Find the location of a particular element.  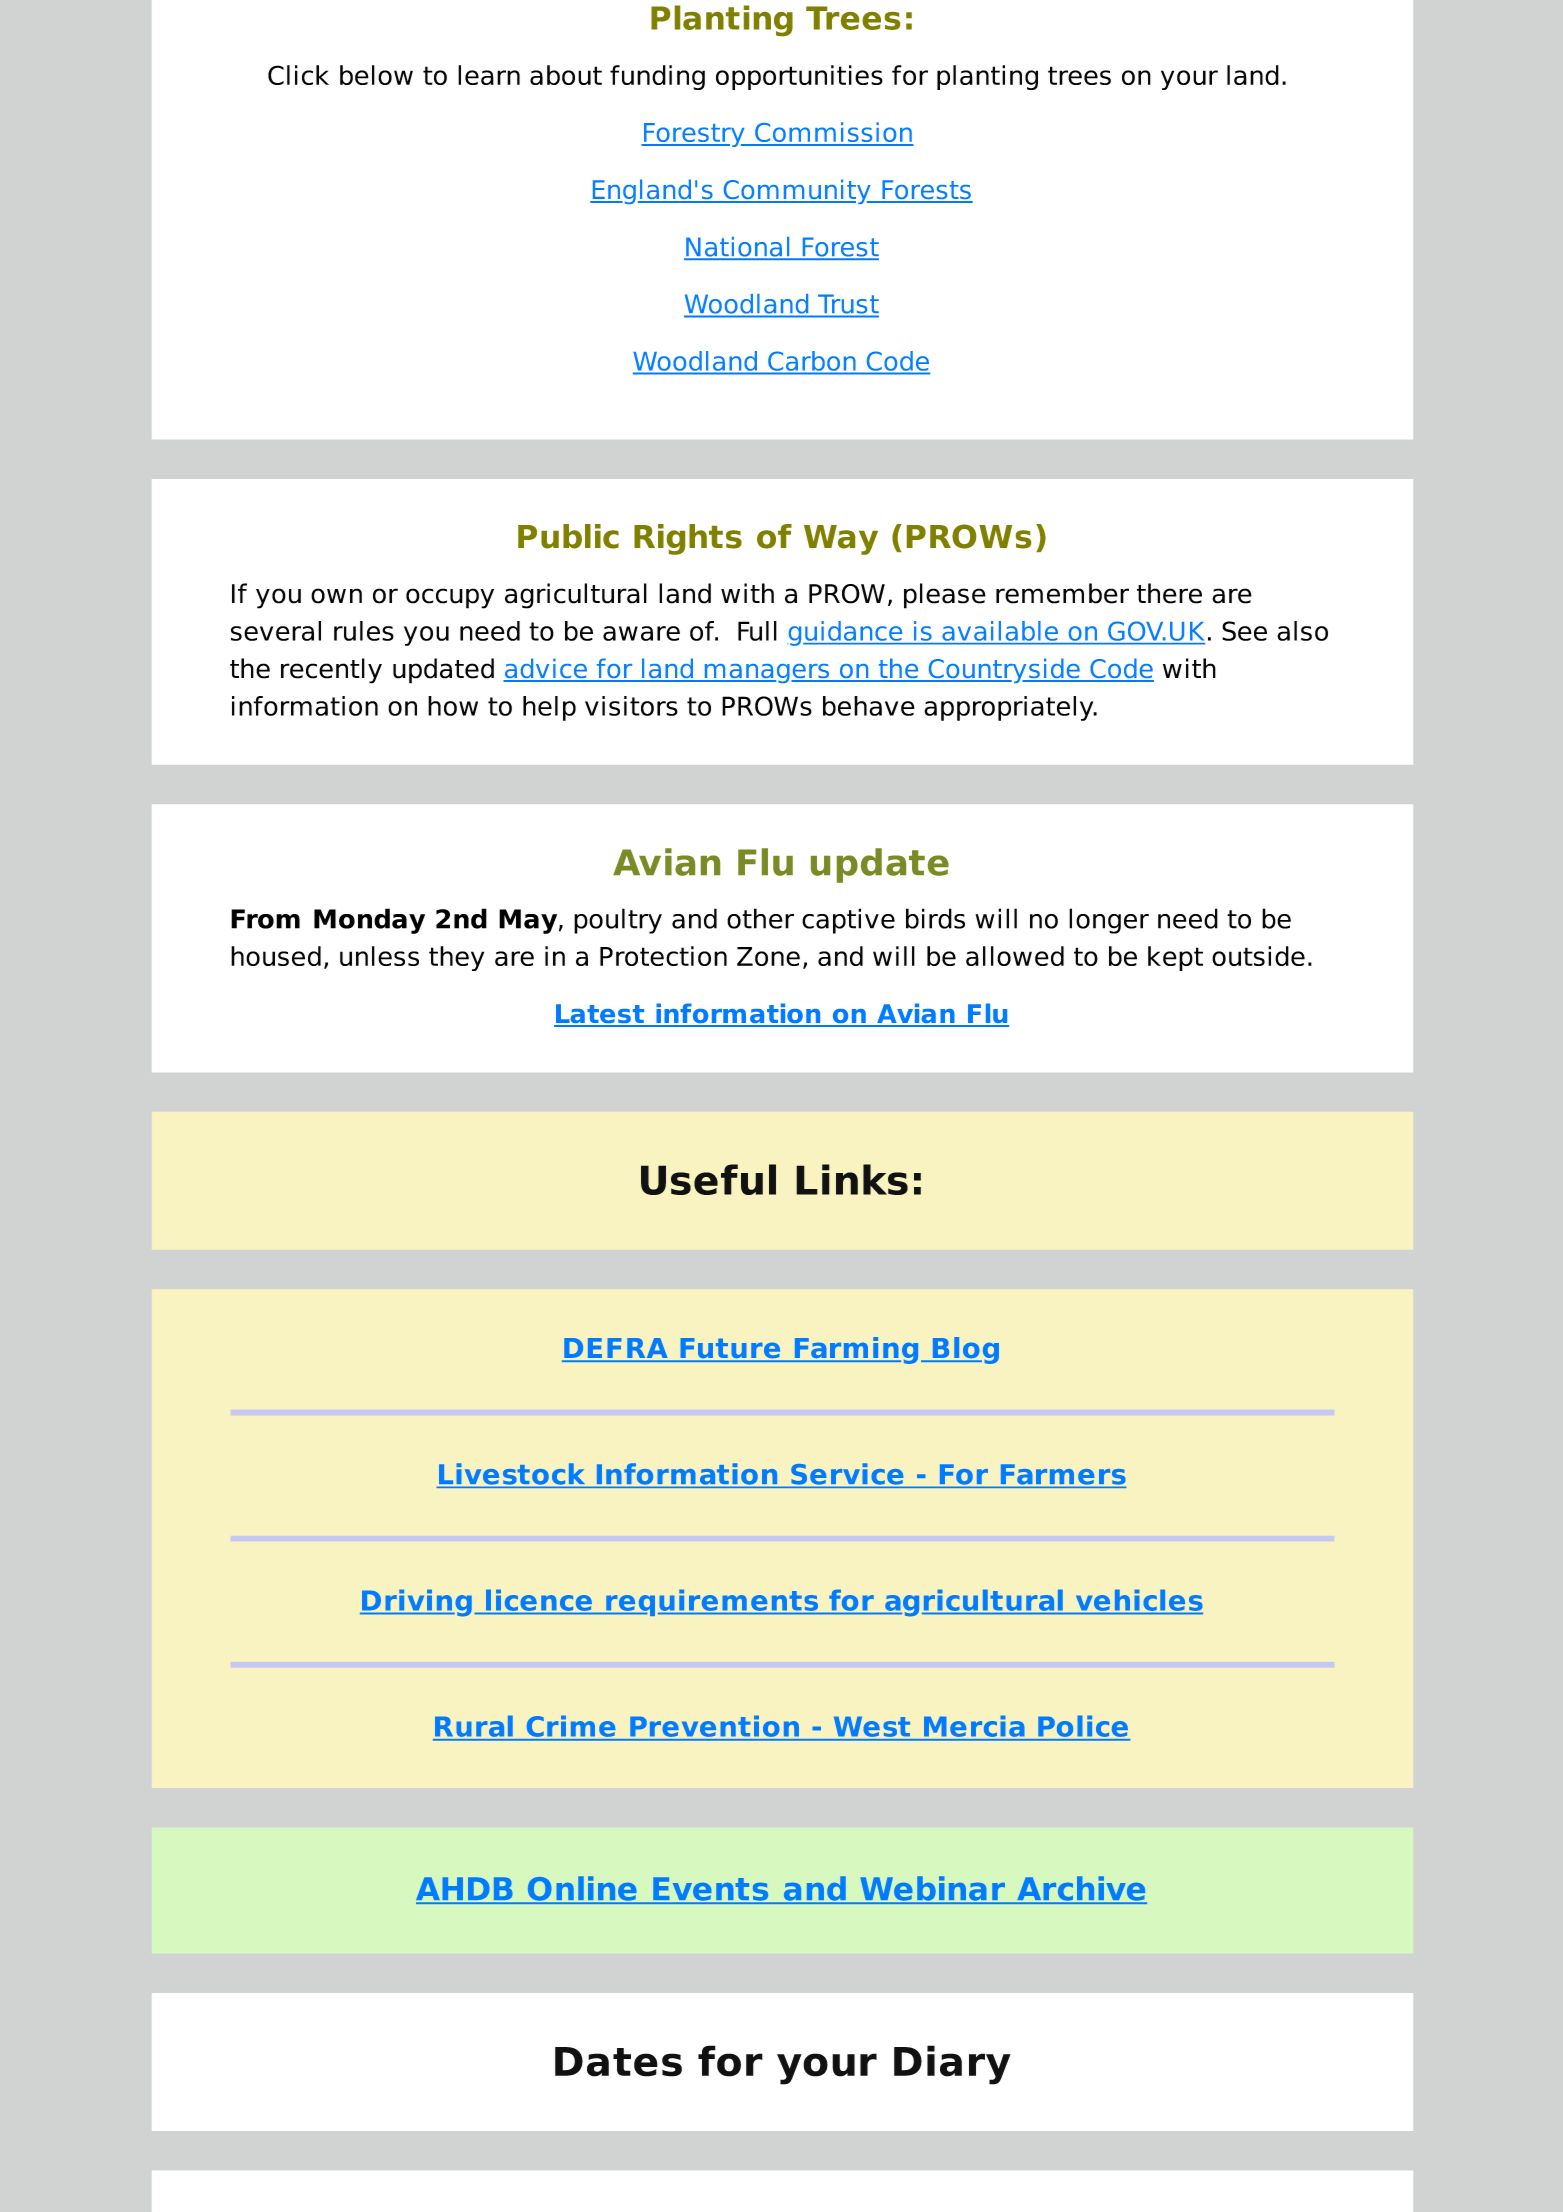

how is located at coordinates (453, 706).
